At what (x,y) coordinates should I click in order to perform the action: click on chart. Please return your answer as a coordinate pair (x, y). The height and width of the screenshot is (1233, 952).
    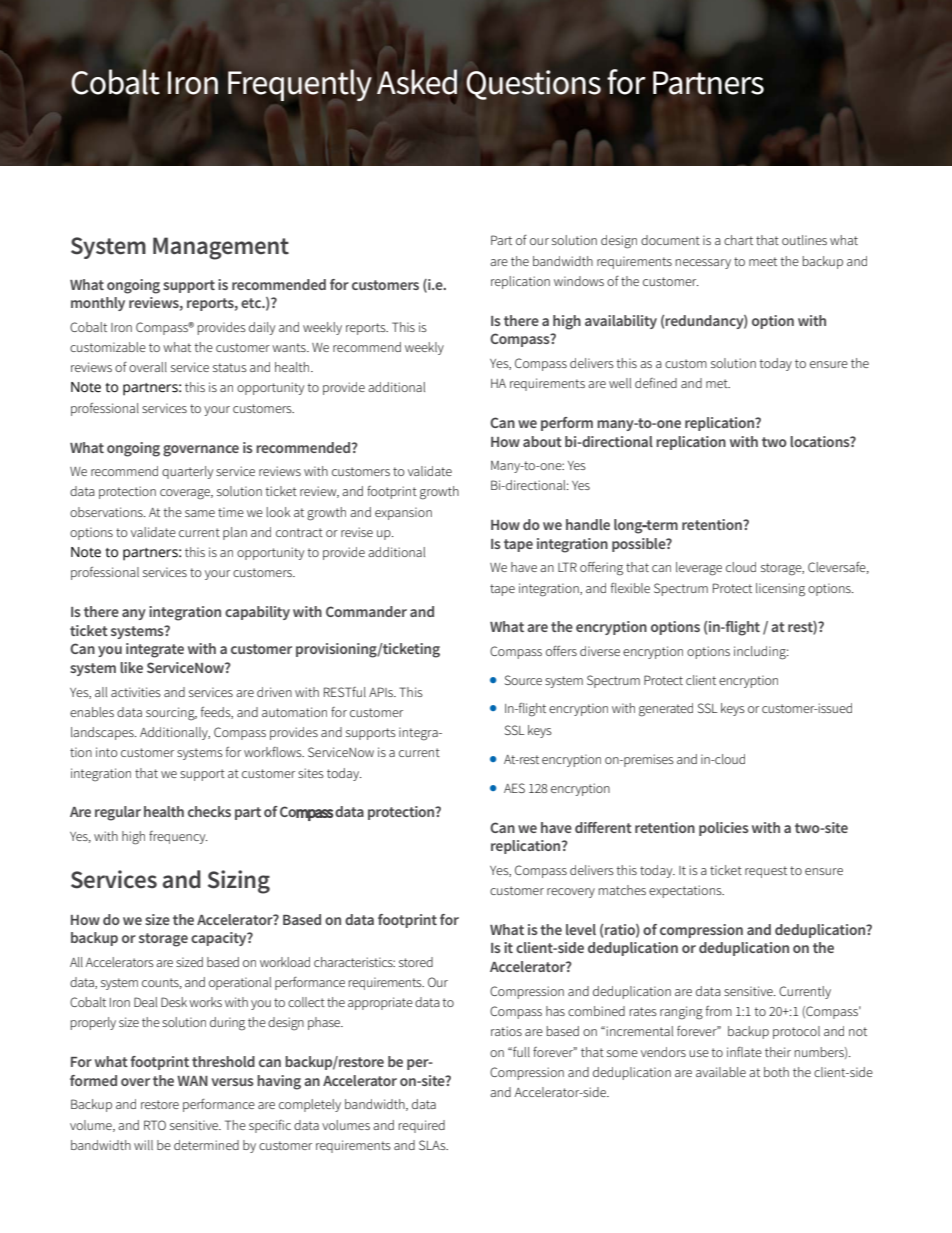
    Looking at the image, I should click on (738, 240).
